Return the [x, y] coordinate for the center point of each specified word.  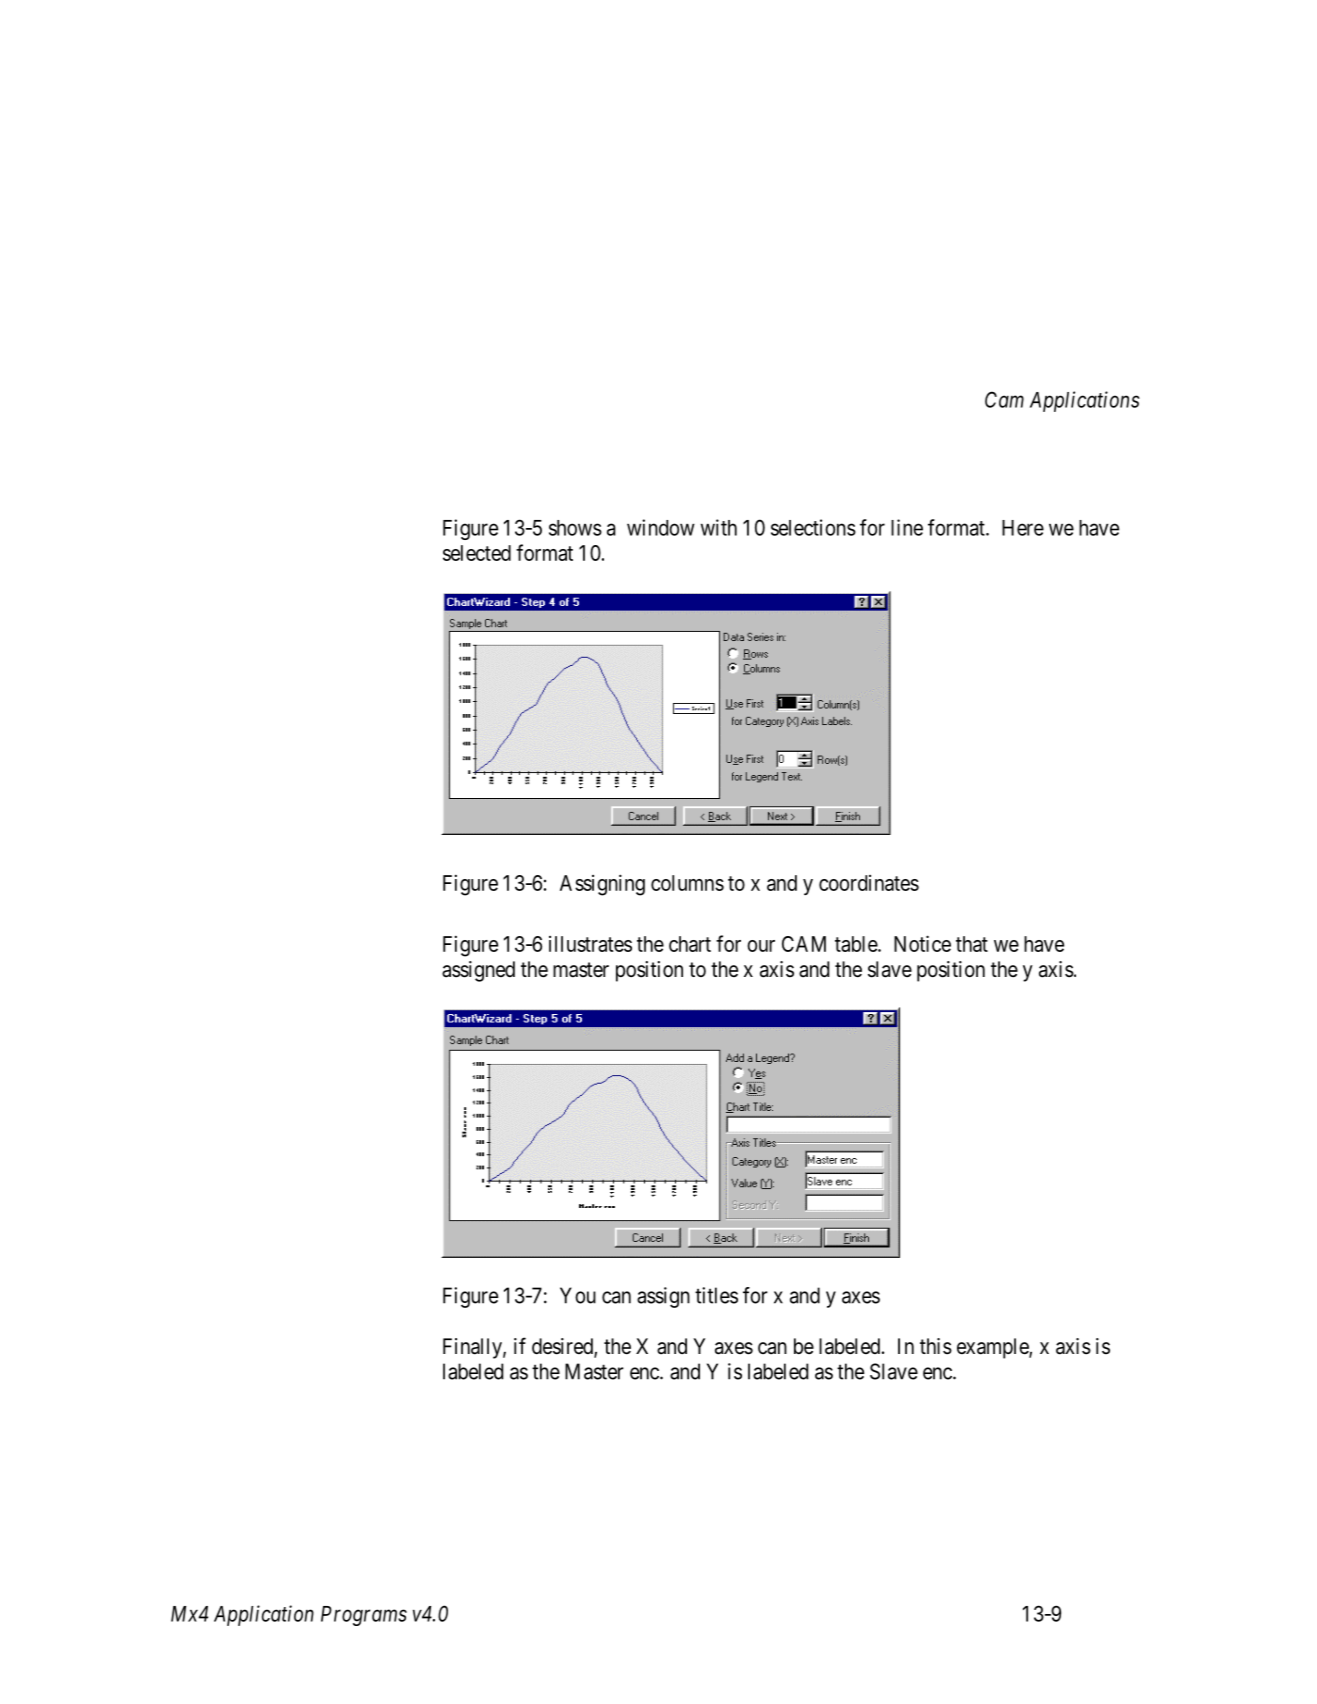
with [719, 527]
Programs [364, 1616]
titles [716, 1295]
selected [477, 553]
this [936, 1346]
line [907, 527]
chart [690, 944]
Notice [922, 943]
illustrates [590, 944]
